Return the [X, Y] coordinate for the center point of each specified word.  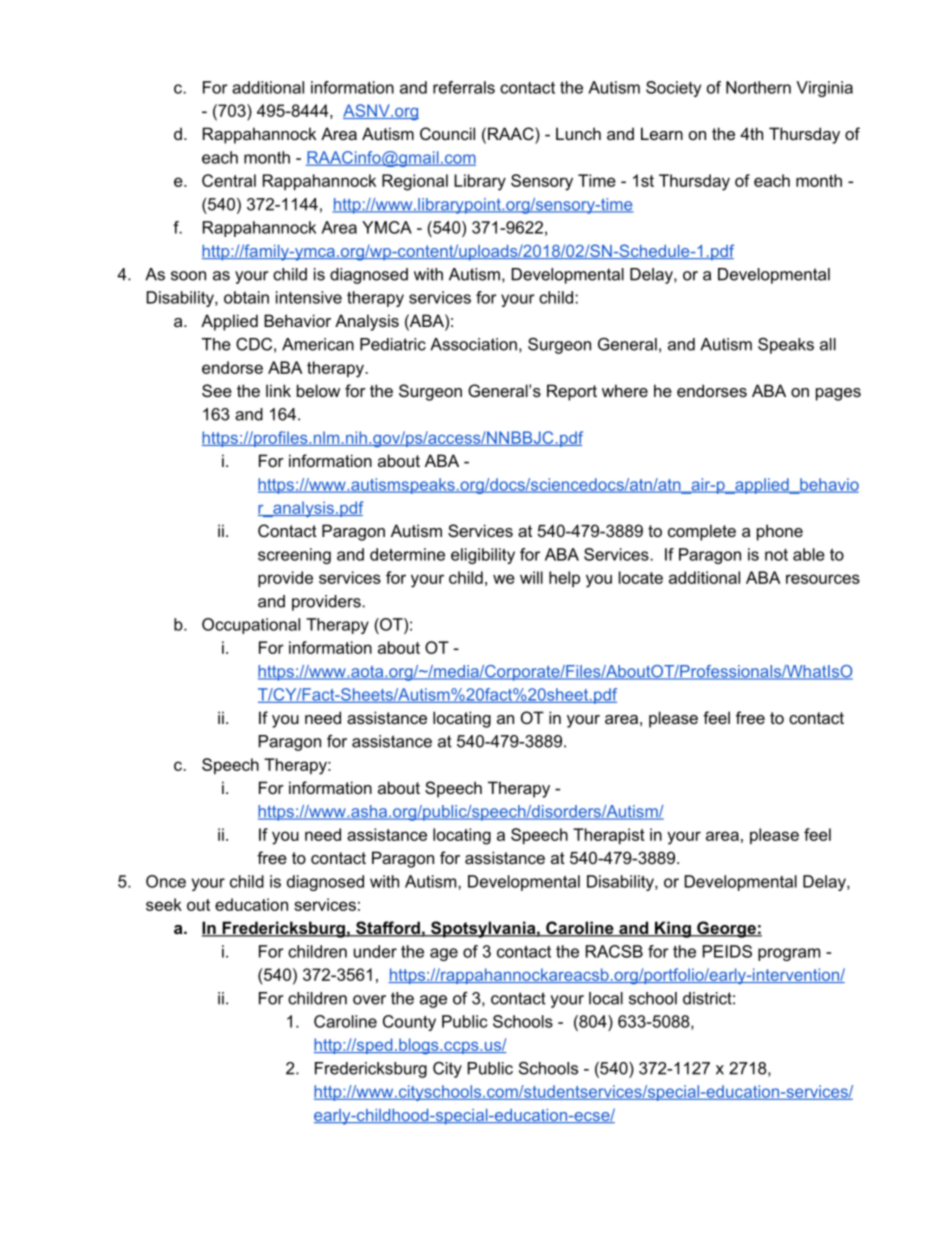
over [369, 1000]
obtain [246, 297]
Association [473, 344]
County [409, 1023]
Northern [758, 87]
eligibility [483, 556]
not [776, 555]
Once [166, 881]
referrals [464, 87]
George [726, 929]
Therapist [609, 836]
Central [229, 180]
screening [294, 556]
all [828, 344]
